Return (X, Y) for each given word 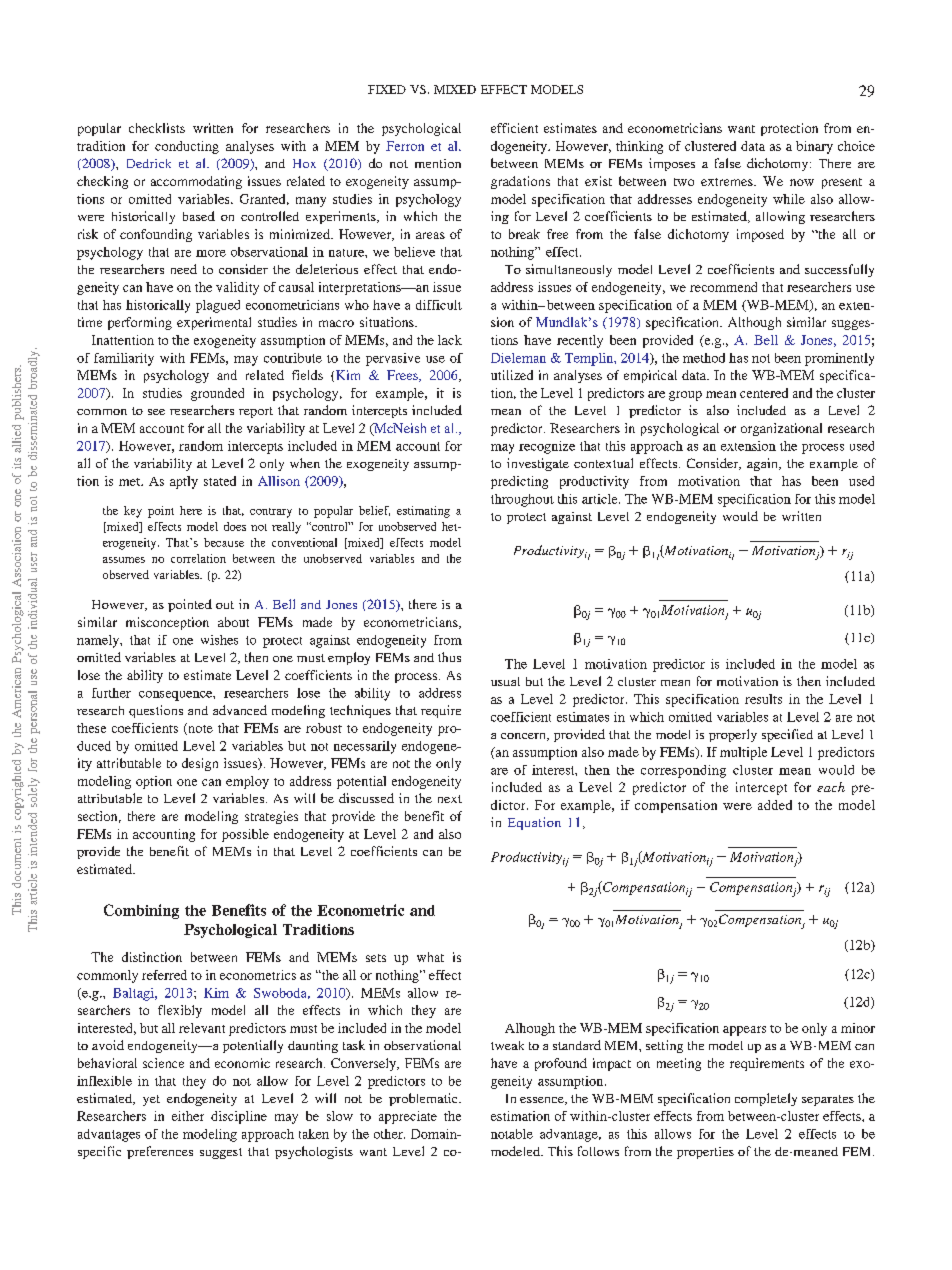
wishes (219, 640)
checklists (157, 128)
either (188, 1116)
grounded (217, 394)
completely (766, 1099)
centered (764, 393)
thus (449, 657)
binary (814, 147)
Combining (141, 911)
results (763, 699)
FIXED (387, 89)
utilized (512, 375)
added (775, 805)
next (450, 799)
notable (512, 1134)
